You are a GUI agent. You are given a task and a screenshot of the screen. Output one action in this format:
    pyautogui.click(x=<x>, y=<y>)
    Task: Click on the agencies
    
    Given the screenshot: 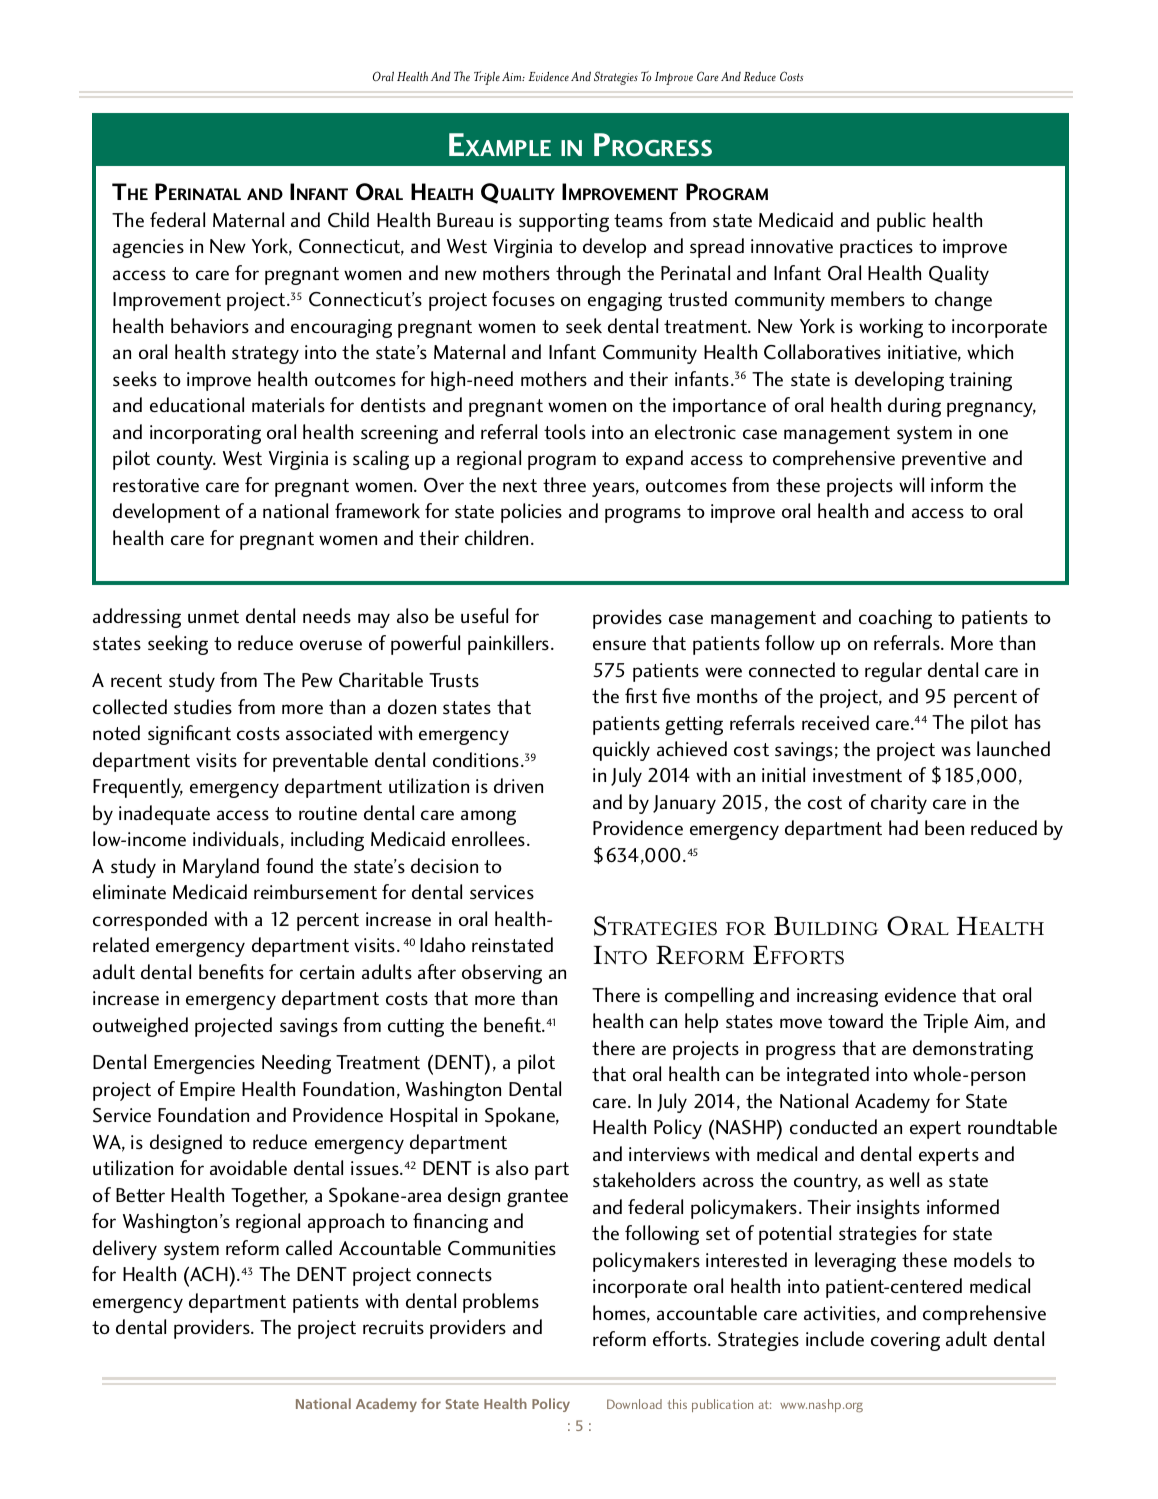 What is the action you would take?
    pyautogui.click(x=148, y=248)
